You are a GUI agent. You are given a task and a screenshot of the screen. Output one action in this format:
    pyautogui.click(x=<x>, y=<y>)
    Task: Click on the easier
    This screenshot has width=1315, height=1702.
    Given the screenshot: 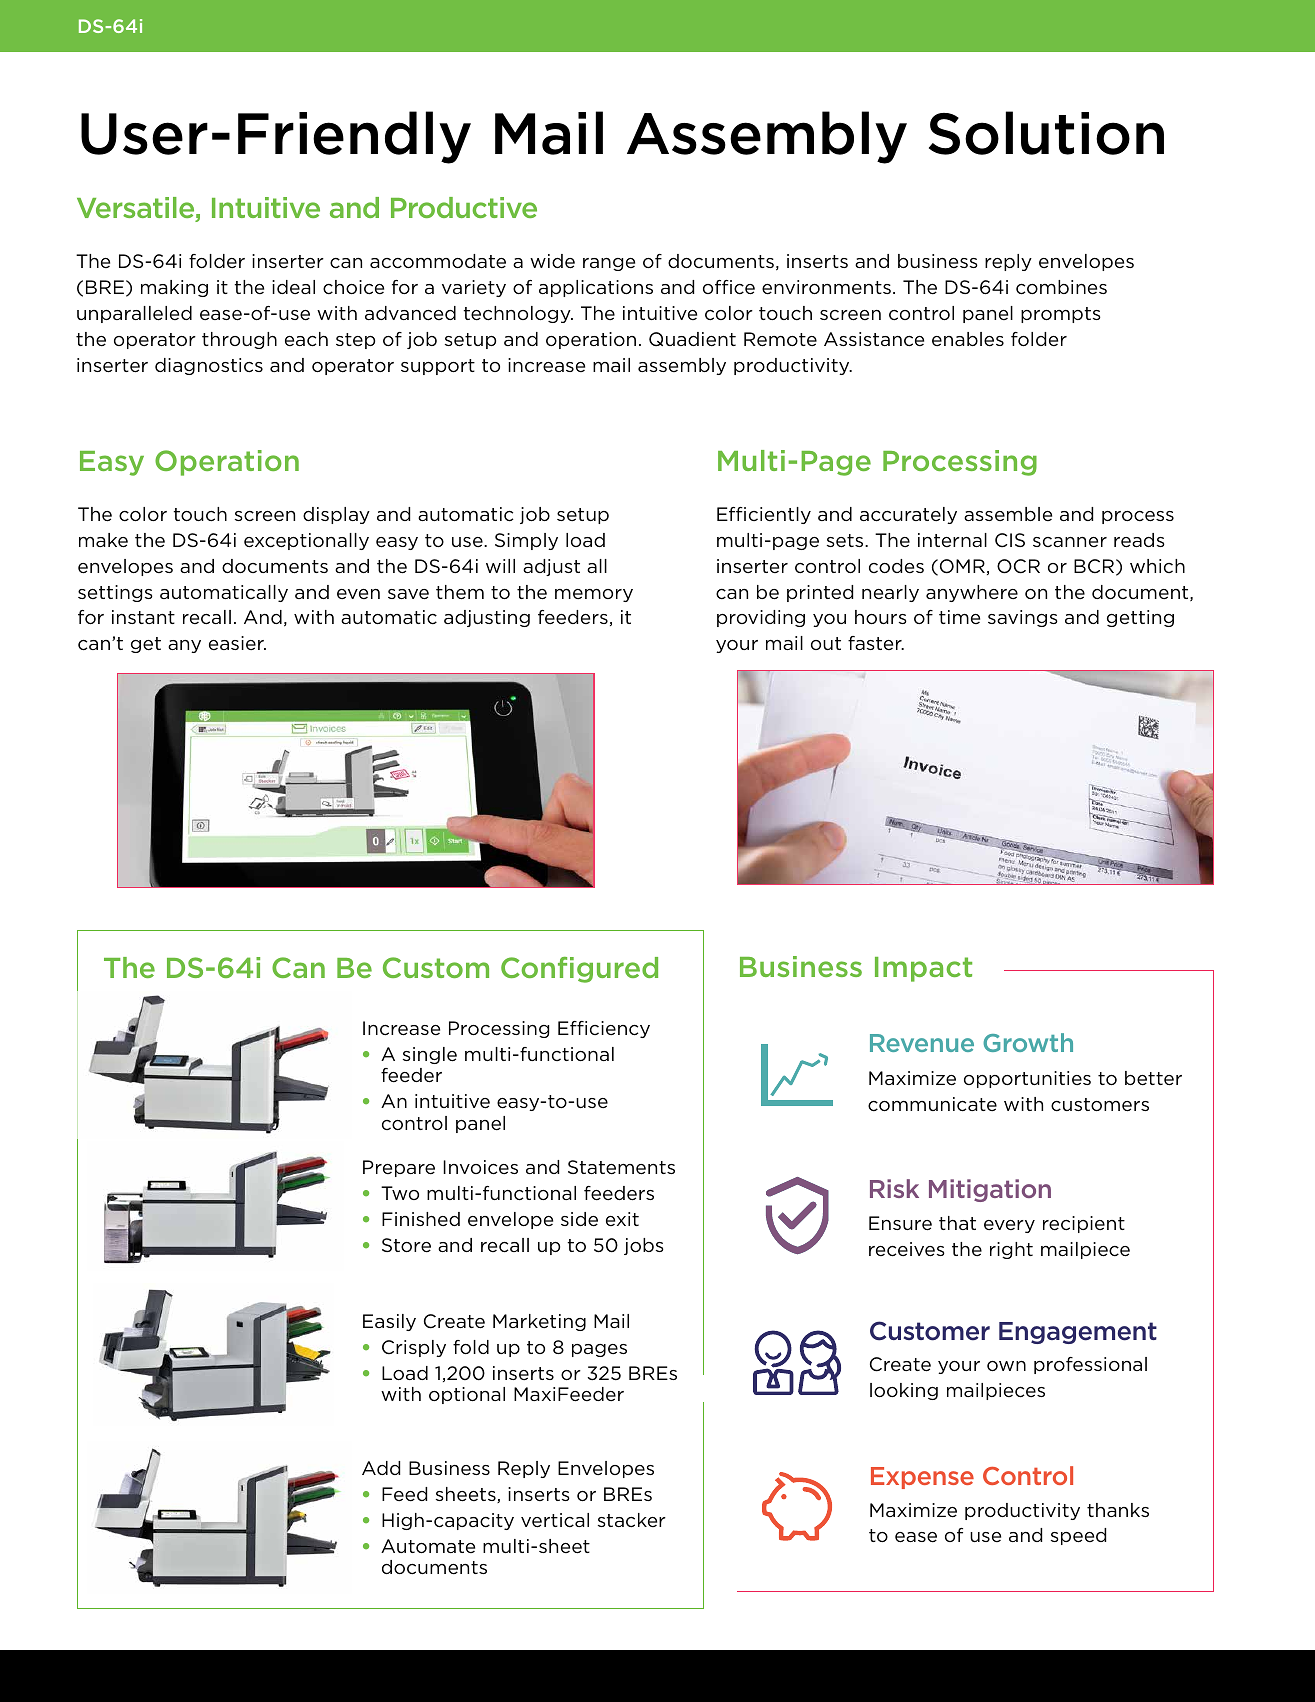 What is the action you would take?
    pyautogui.click(x=237, y=643)
